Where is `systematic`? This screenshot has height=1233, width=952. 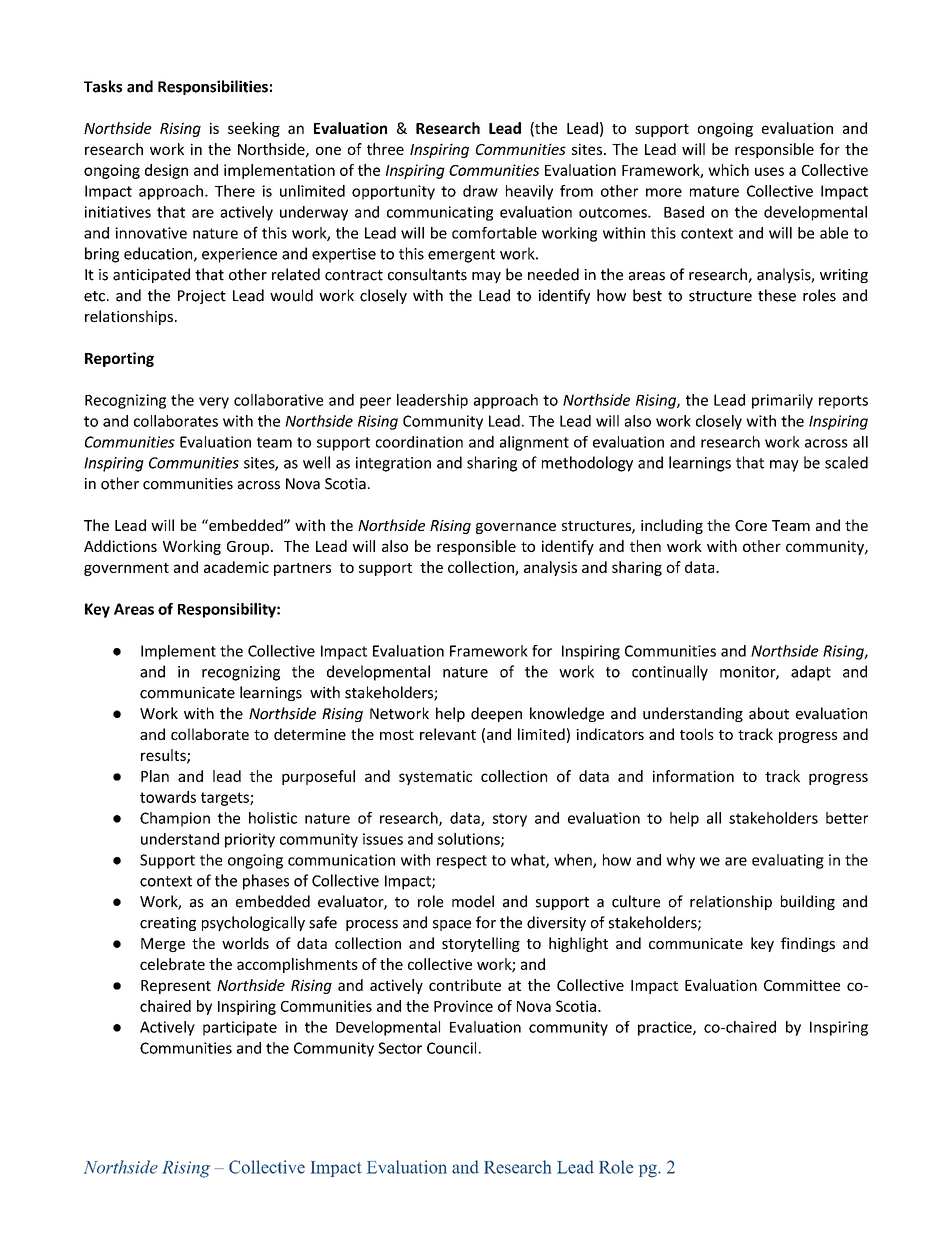
systematic is located at coordinates (435, 777).
